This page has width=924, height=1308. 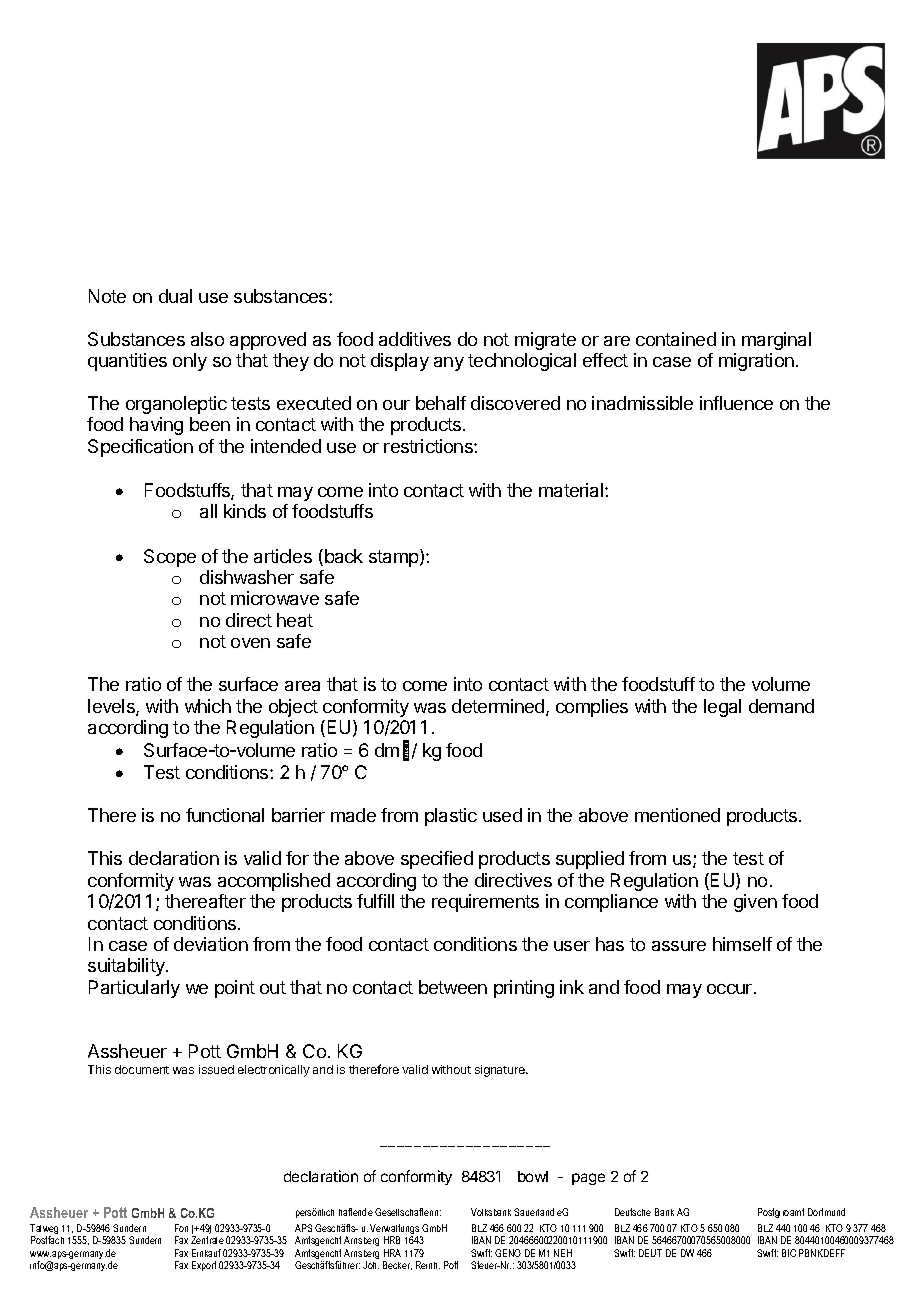 I want to click on plastic, so click(x=451, y=817).
